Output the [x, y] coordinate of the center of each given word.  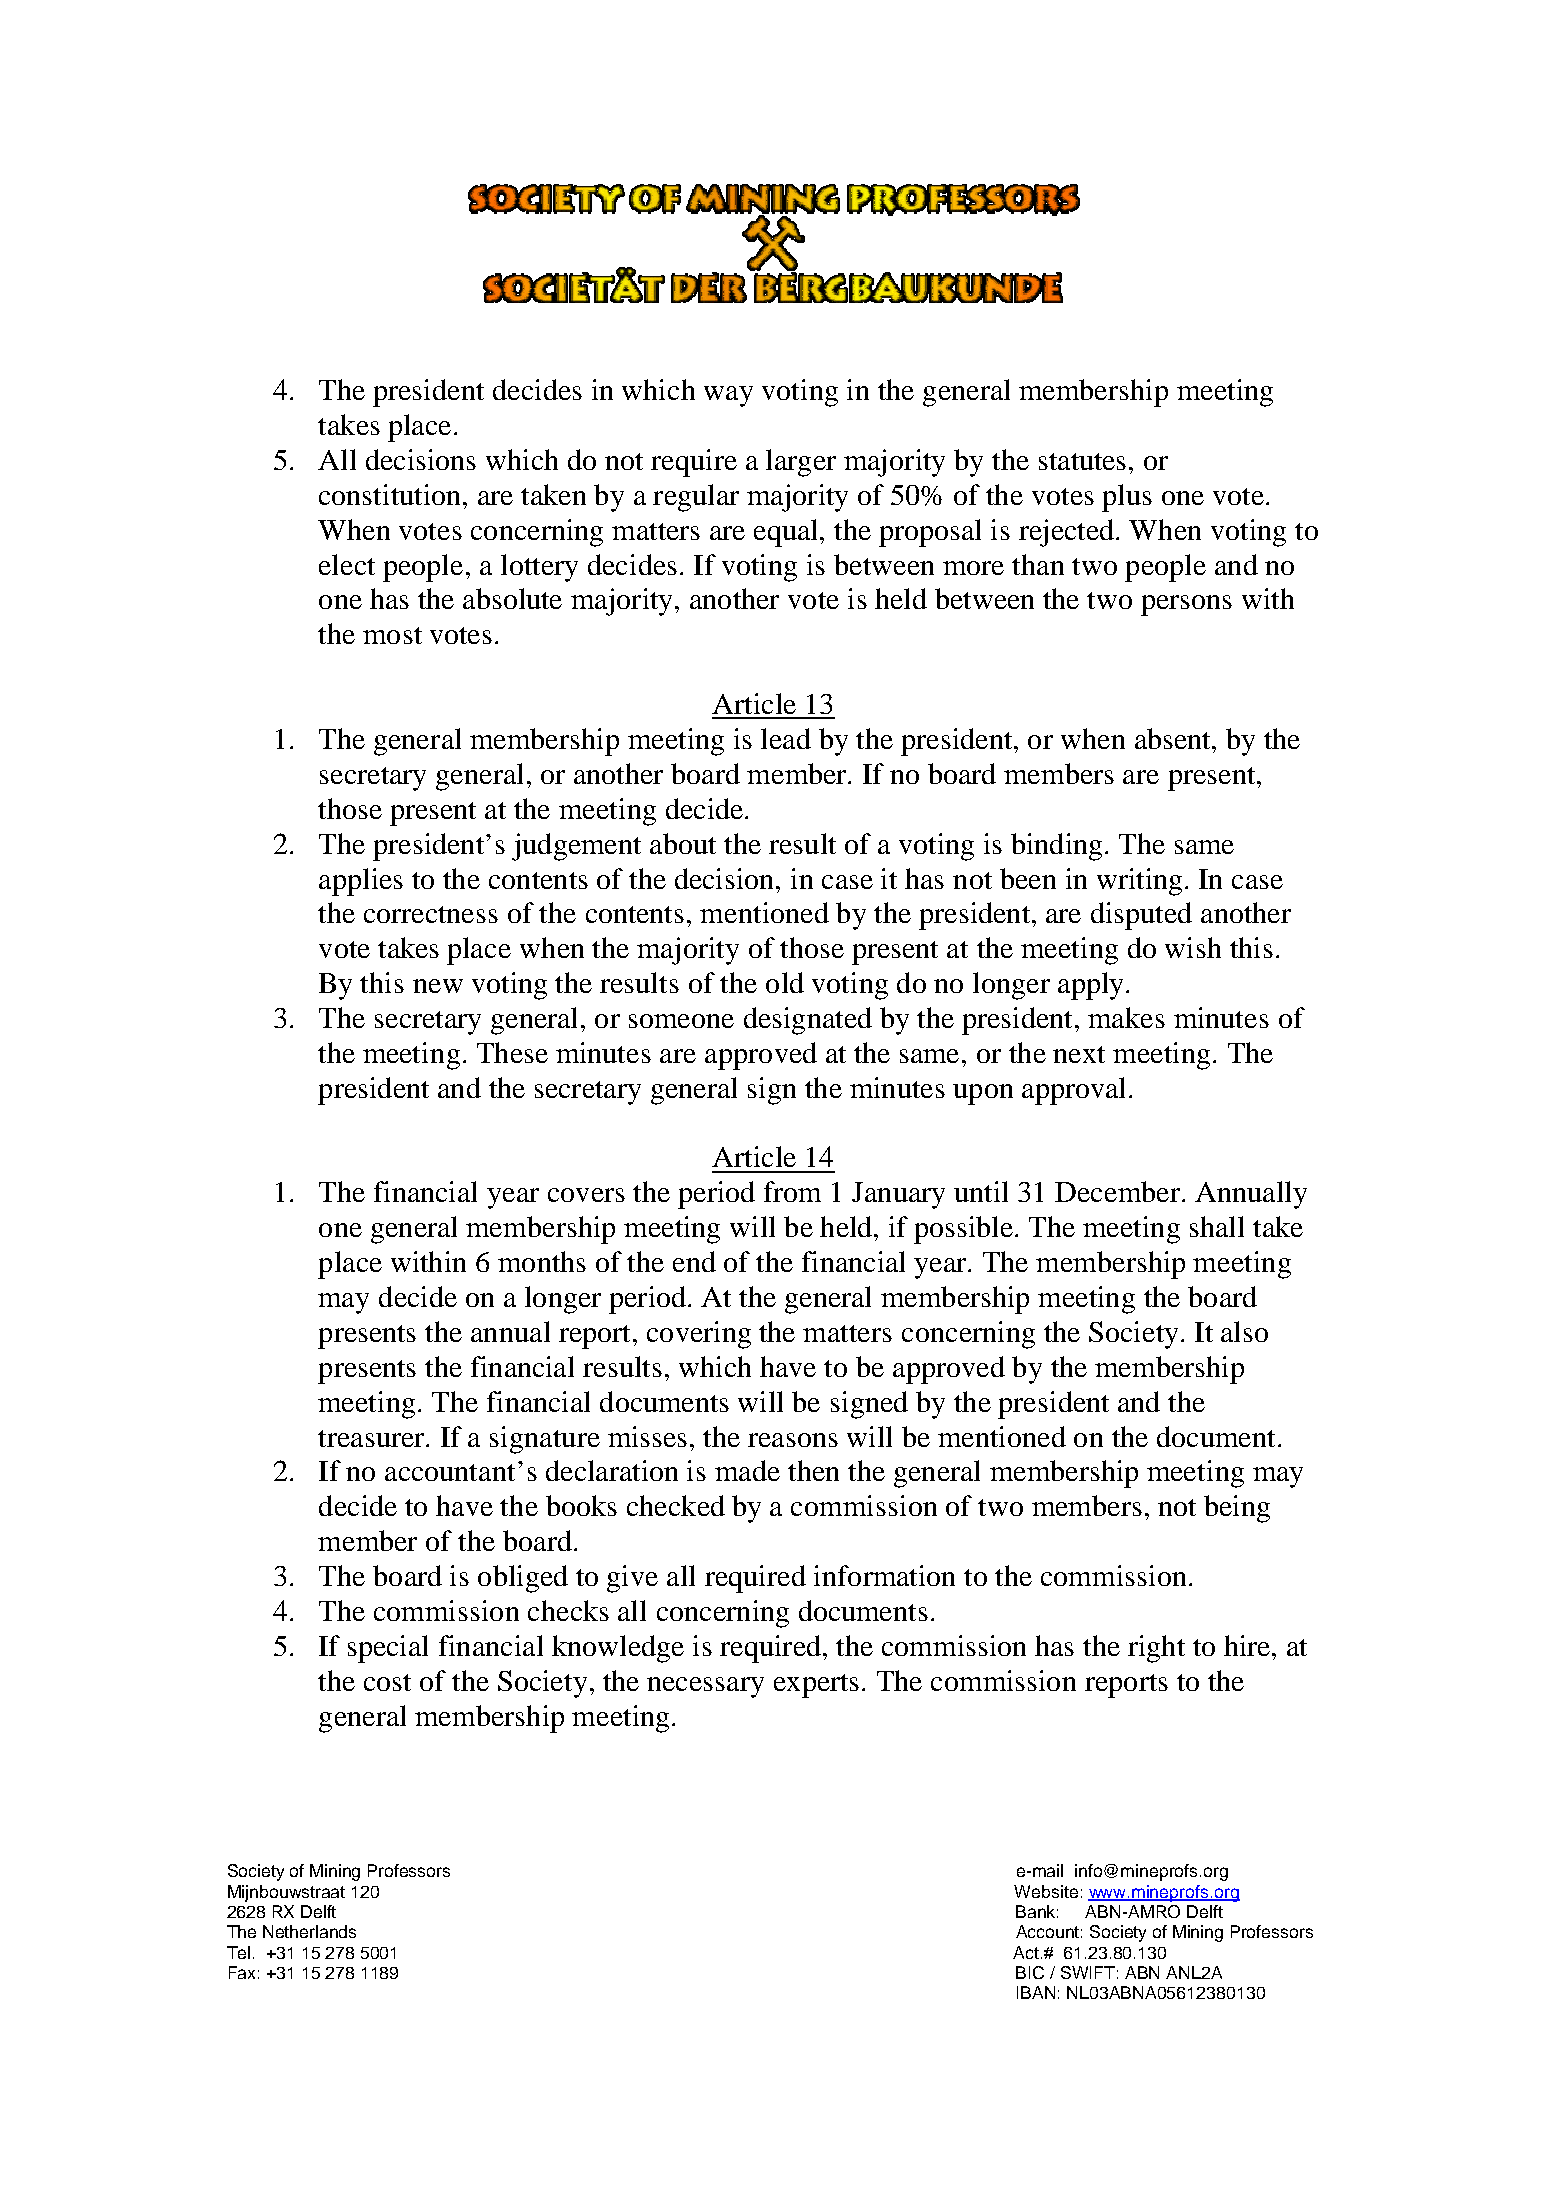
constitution [391, 494]
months [542, 1261]
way [728, 396]
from [792, 1191]
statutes [1082, 461]
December [1117, 1191]
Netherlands [309, 1931]
